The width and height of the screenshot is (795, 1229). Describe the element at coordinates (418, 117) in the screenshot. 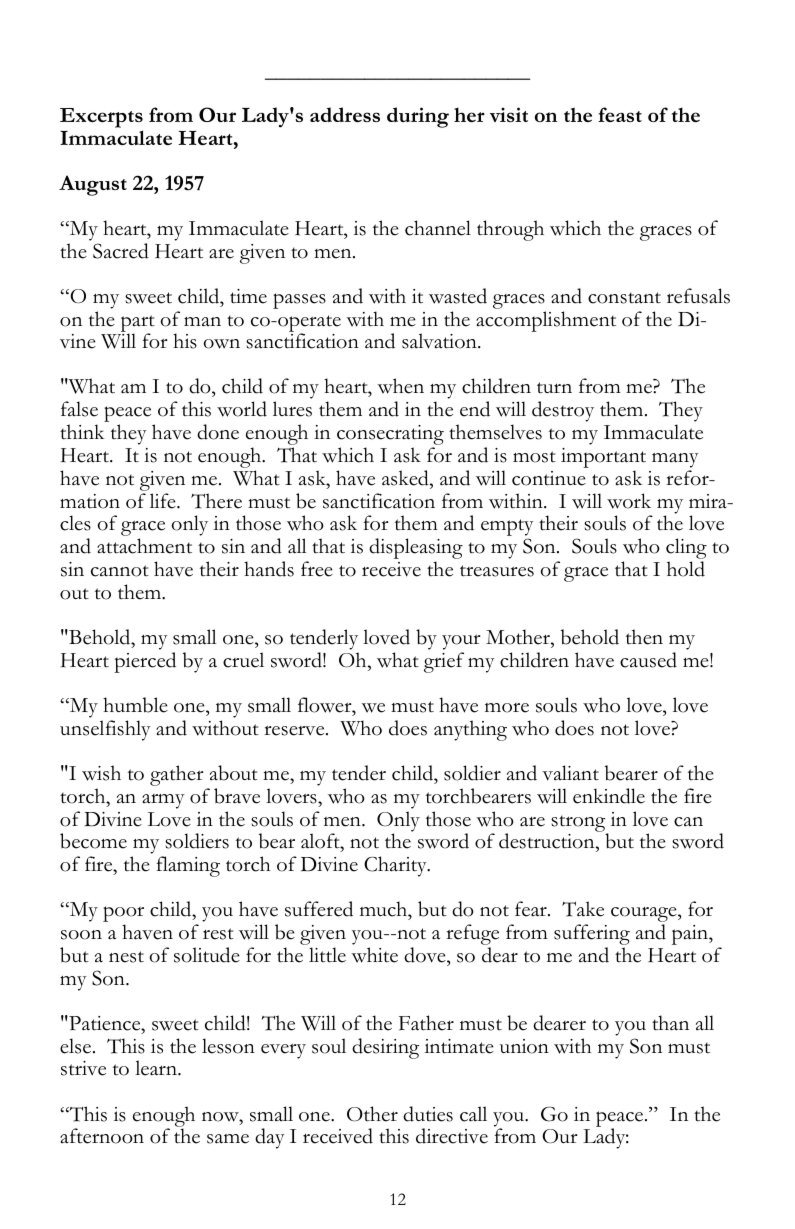

I see `during` at that location.
